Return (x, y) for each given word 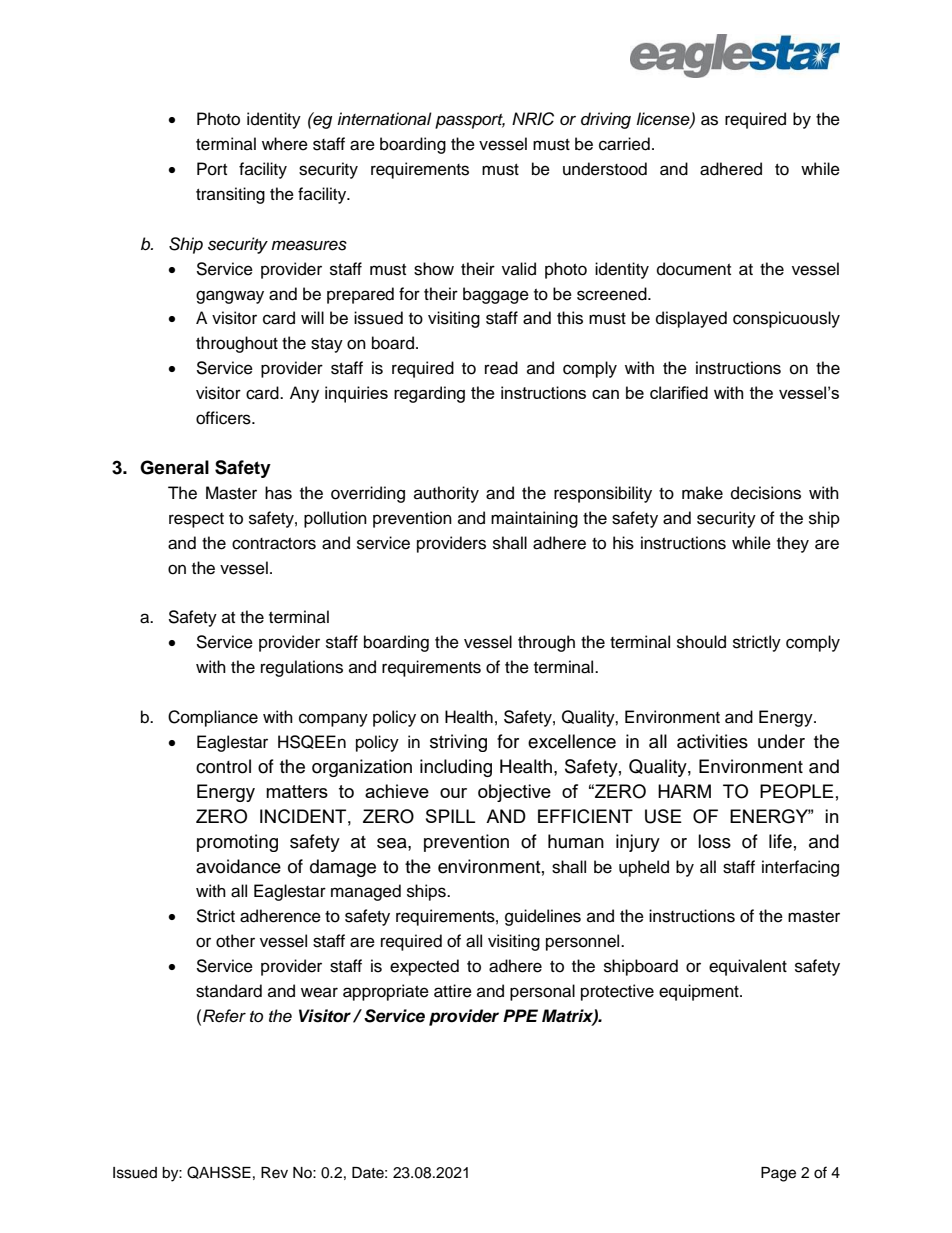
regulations (302, 668)
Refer (224, 1016)
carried (624, 144)
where (285, 144)
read (501, 368)
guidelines (543, 917)
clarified (679, 392)
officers (224, 418)
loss (714, 841)
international (384, 119)
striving (458, 743)
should (701, 642)
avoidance (238, 866)
